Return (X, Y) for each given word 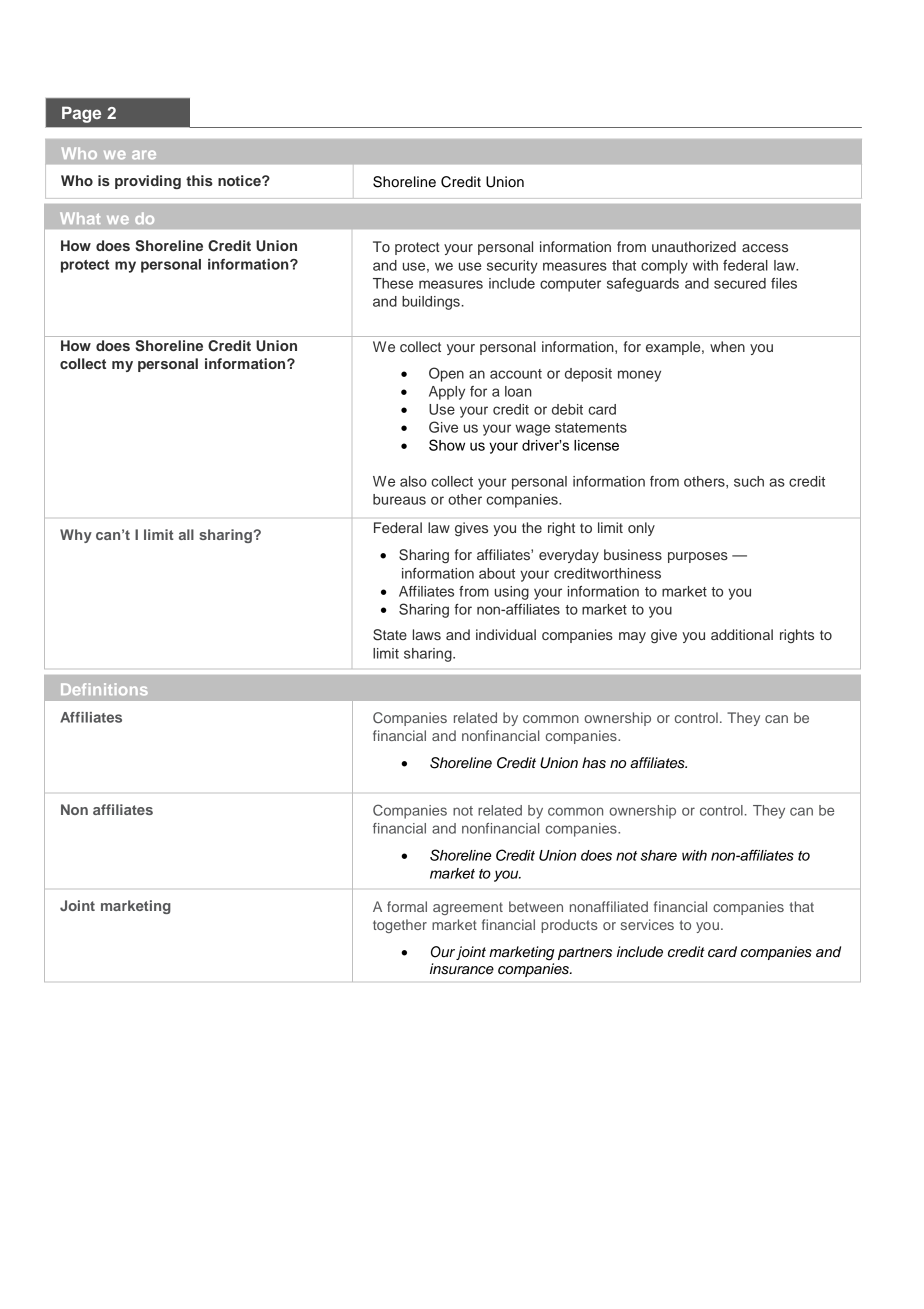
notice (240, 180)
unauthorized (694, 246)
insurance (462, 969)
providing (148, 182)
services (647, 924)
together (400, 926)
